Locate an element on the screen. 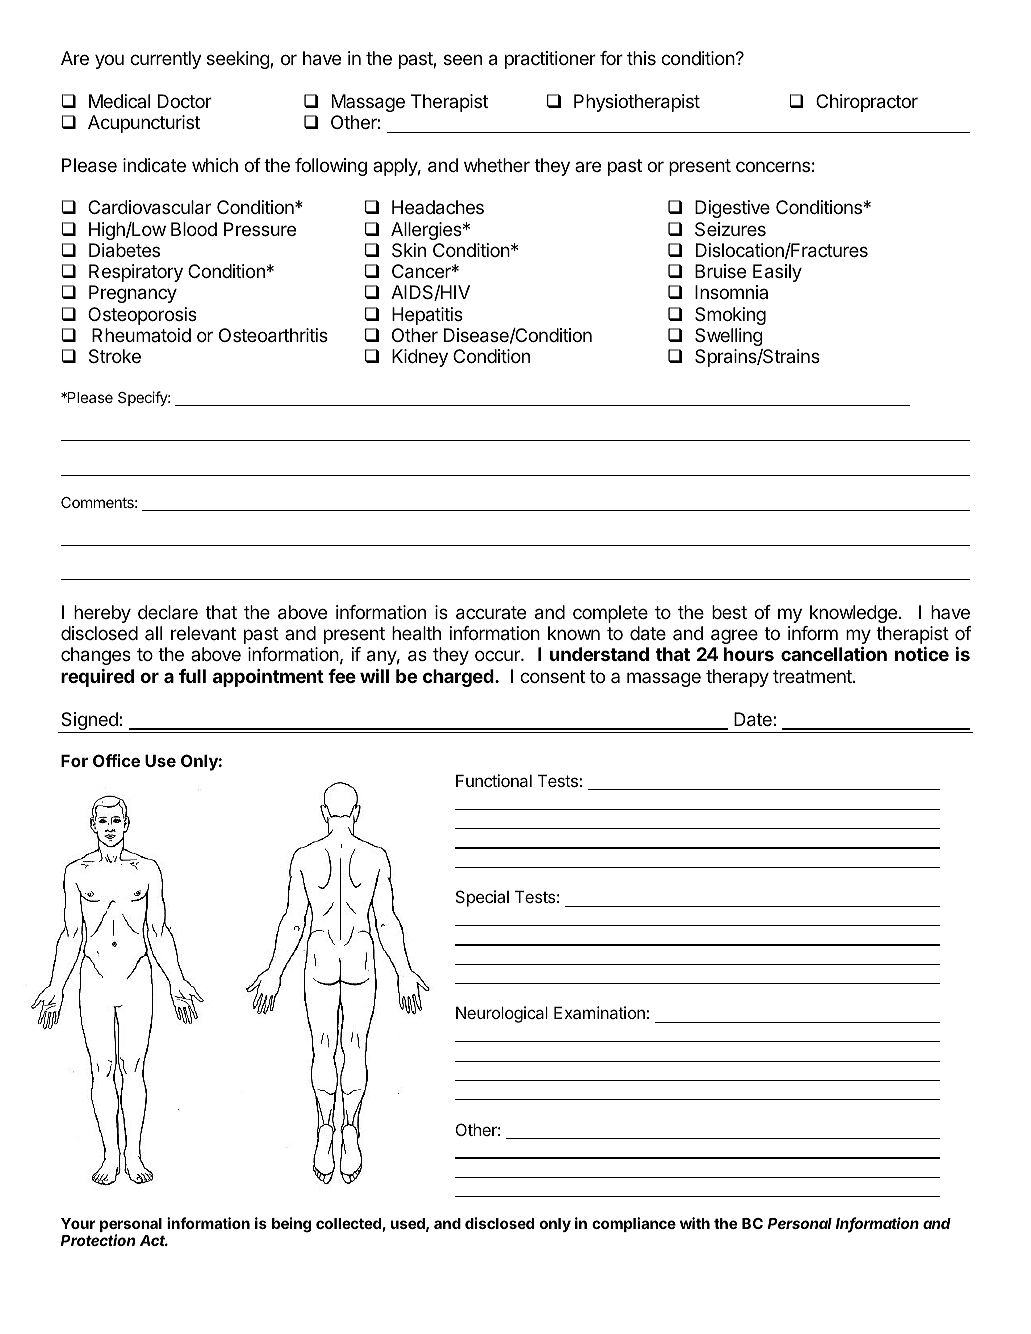 This screenshot has width=1031, height=1334. Stroke is located at coordinates (115, 356).
